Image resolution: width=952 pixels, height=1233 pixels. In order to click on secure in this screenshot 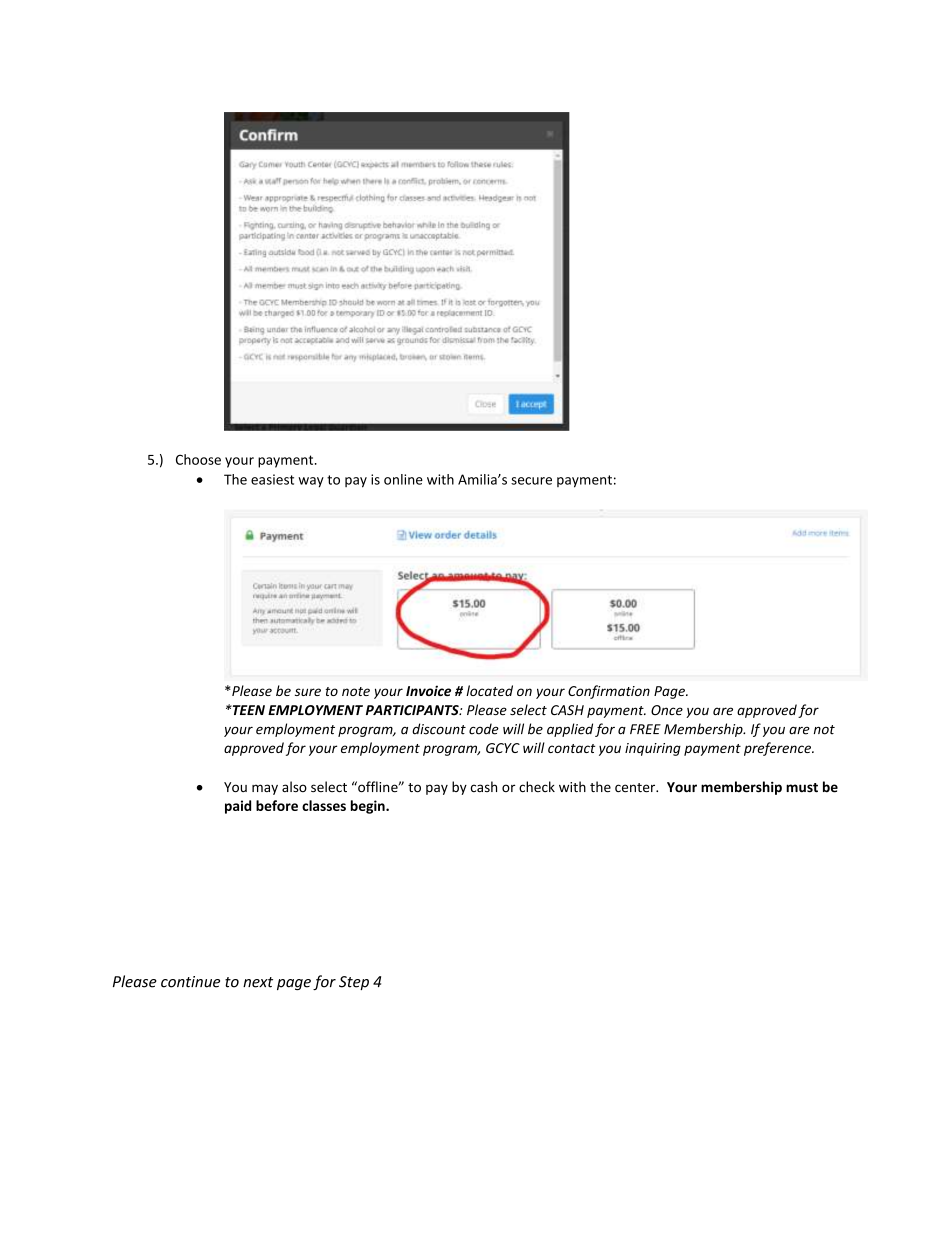, I will do `click(531, 481)`.
